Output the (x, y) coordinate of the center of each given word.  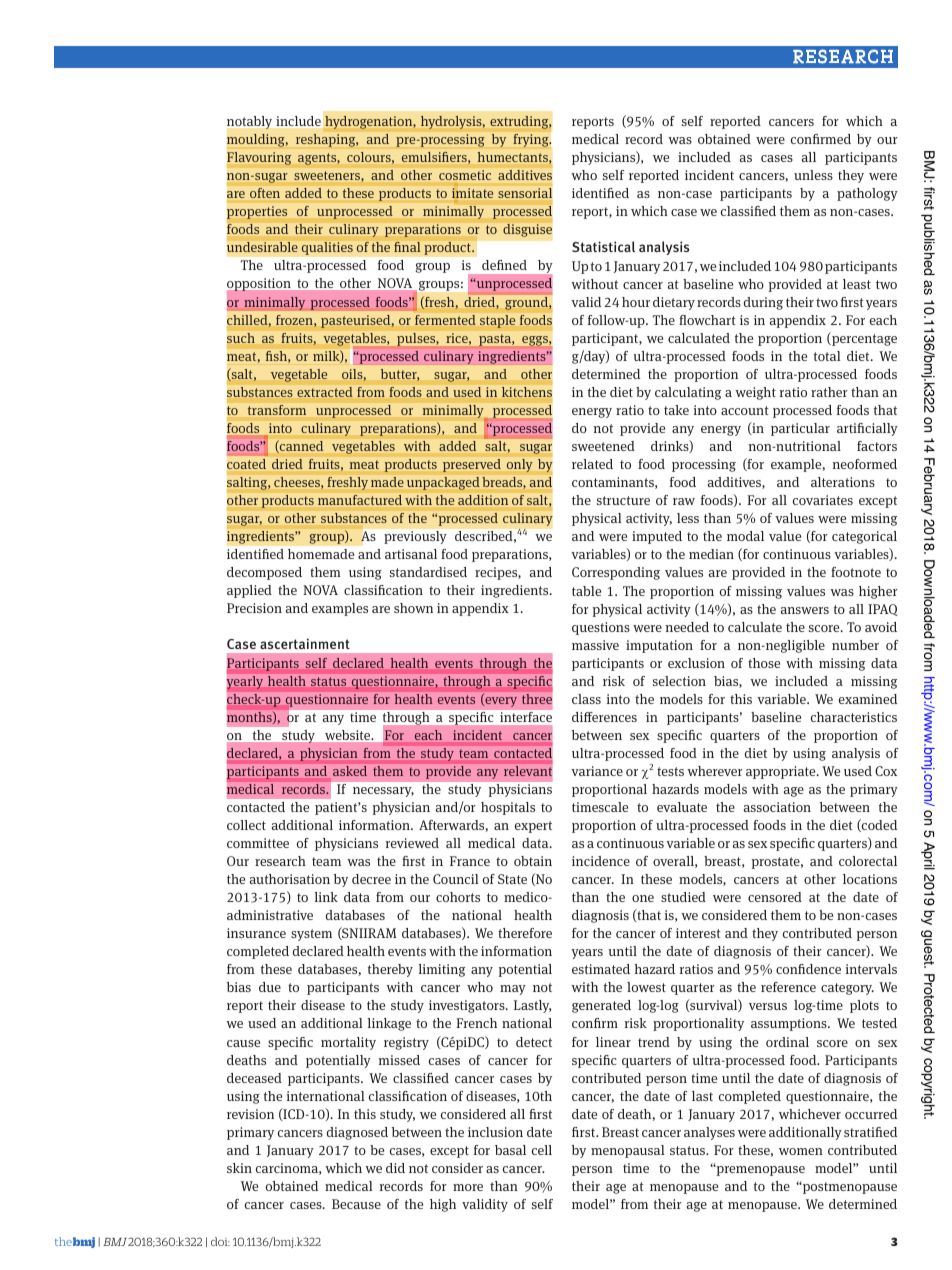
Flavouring (259, 158)
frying (532, 140)
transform (277, 410)
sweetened (603, 446)
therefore (525, 933)
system (311, 935)
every (500, 702)
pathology (867, 194)
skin (239, 1168)
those (764, 663)
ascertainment (305, 643)
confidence (808, 969)
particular (800, 429)
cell (542, 1150)
